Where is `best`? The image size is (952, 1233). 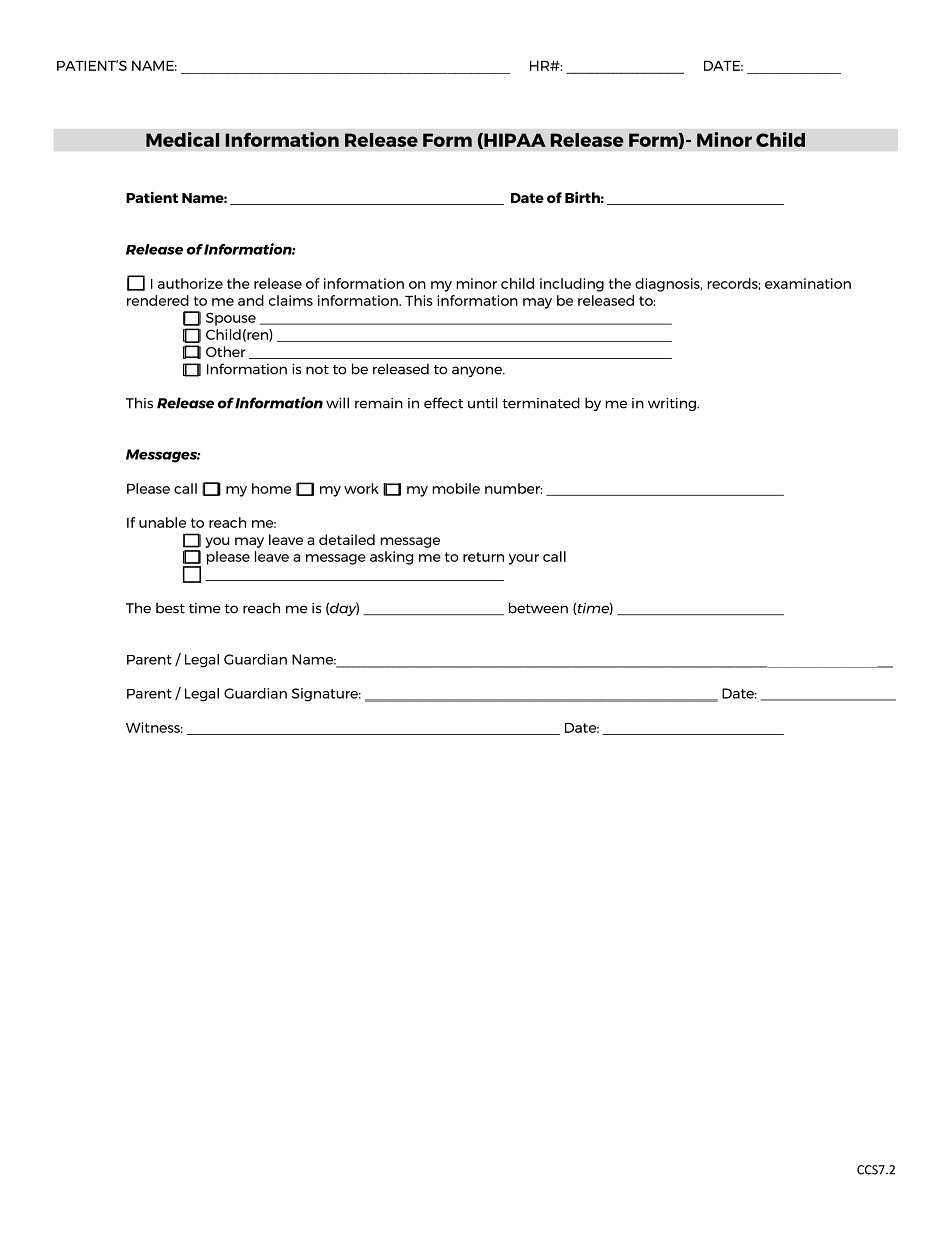
best is located at coordinates (170, 608).
